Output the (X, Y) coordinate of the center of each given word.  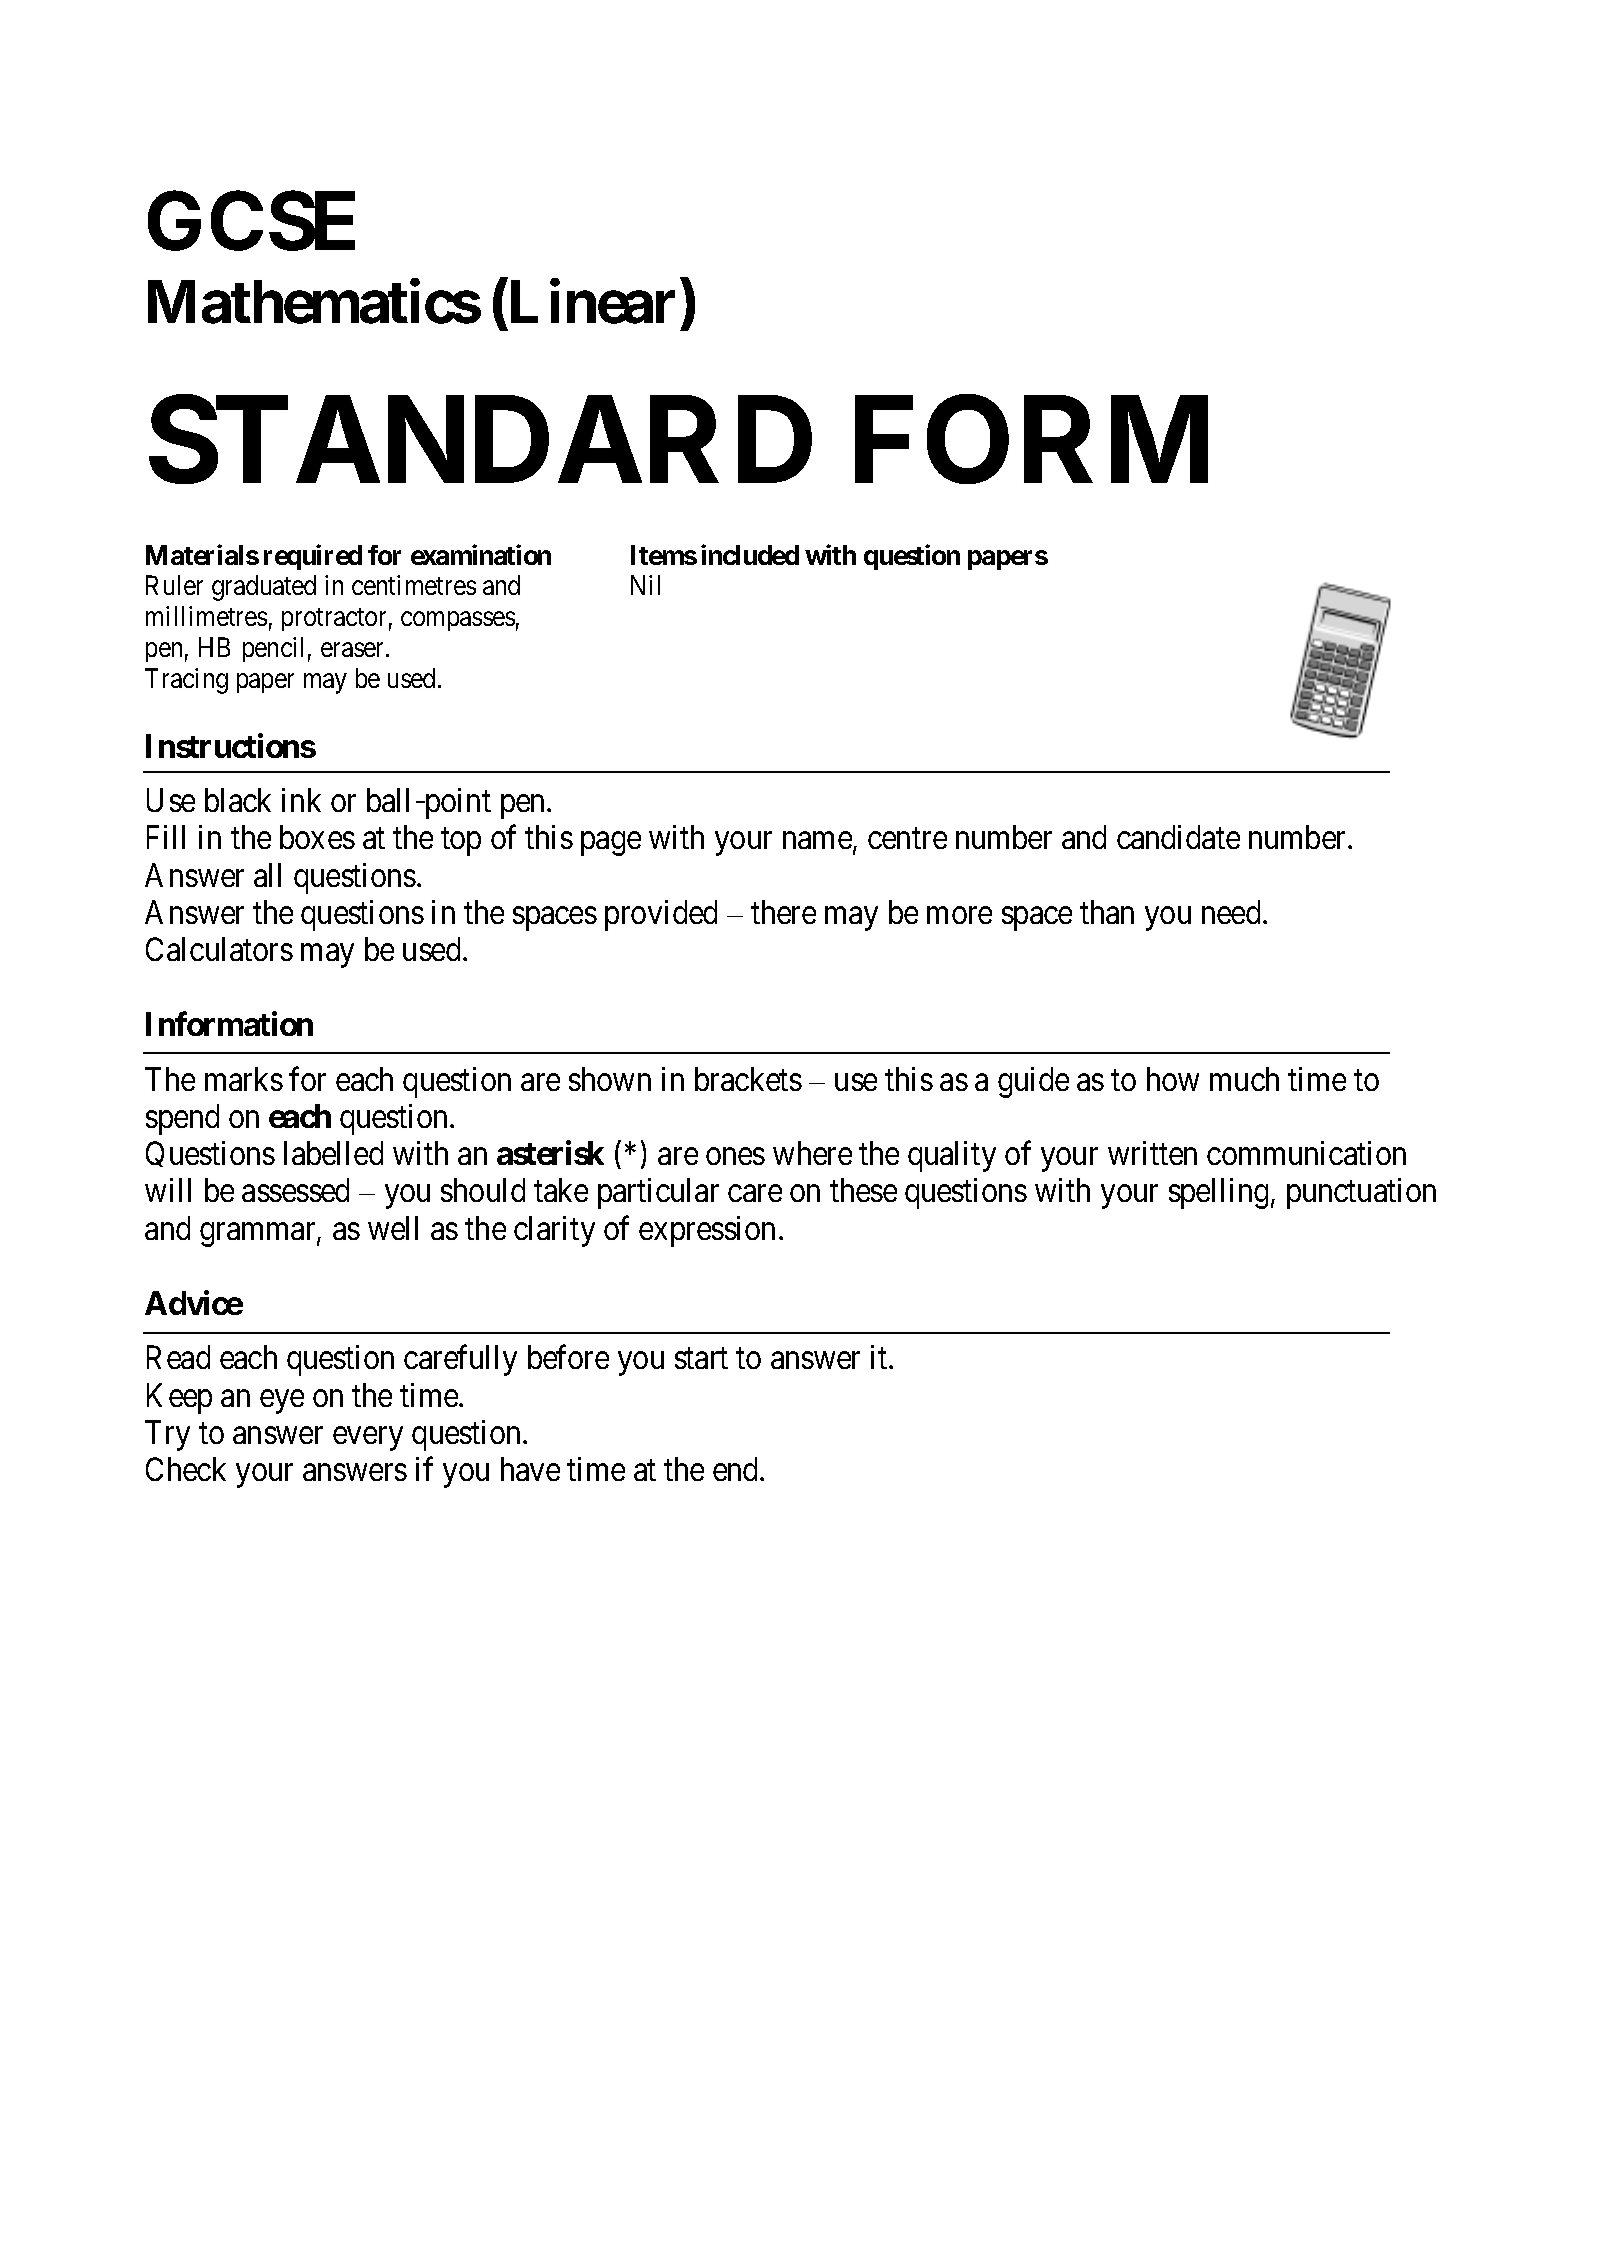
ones (735, 1156)
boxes (317, 837)
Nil (645, 585)
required (313, 557)
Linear (593, 302)
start (701, 1359)
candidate (1178, 837)
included (750, 555)
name (817, 841)
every (368, 1439)
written (1152, 1153)
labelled (333, 1153)
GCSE (251, 221)
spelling (1218, 1193)
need (1231, 912)
